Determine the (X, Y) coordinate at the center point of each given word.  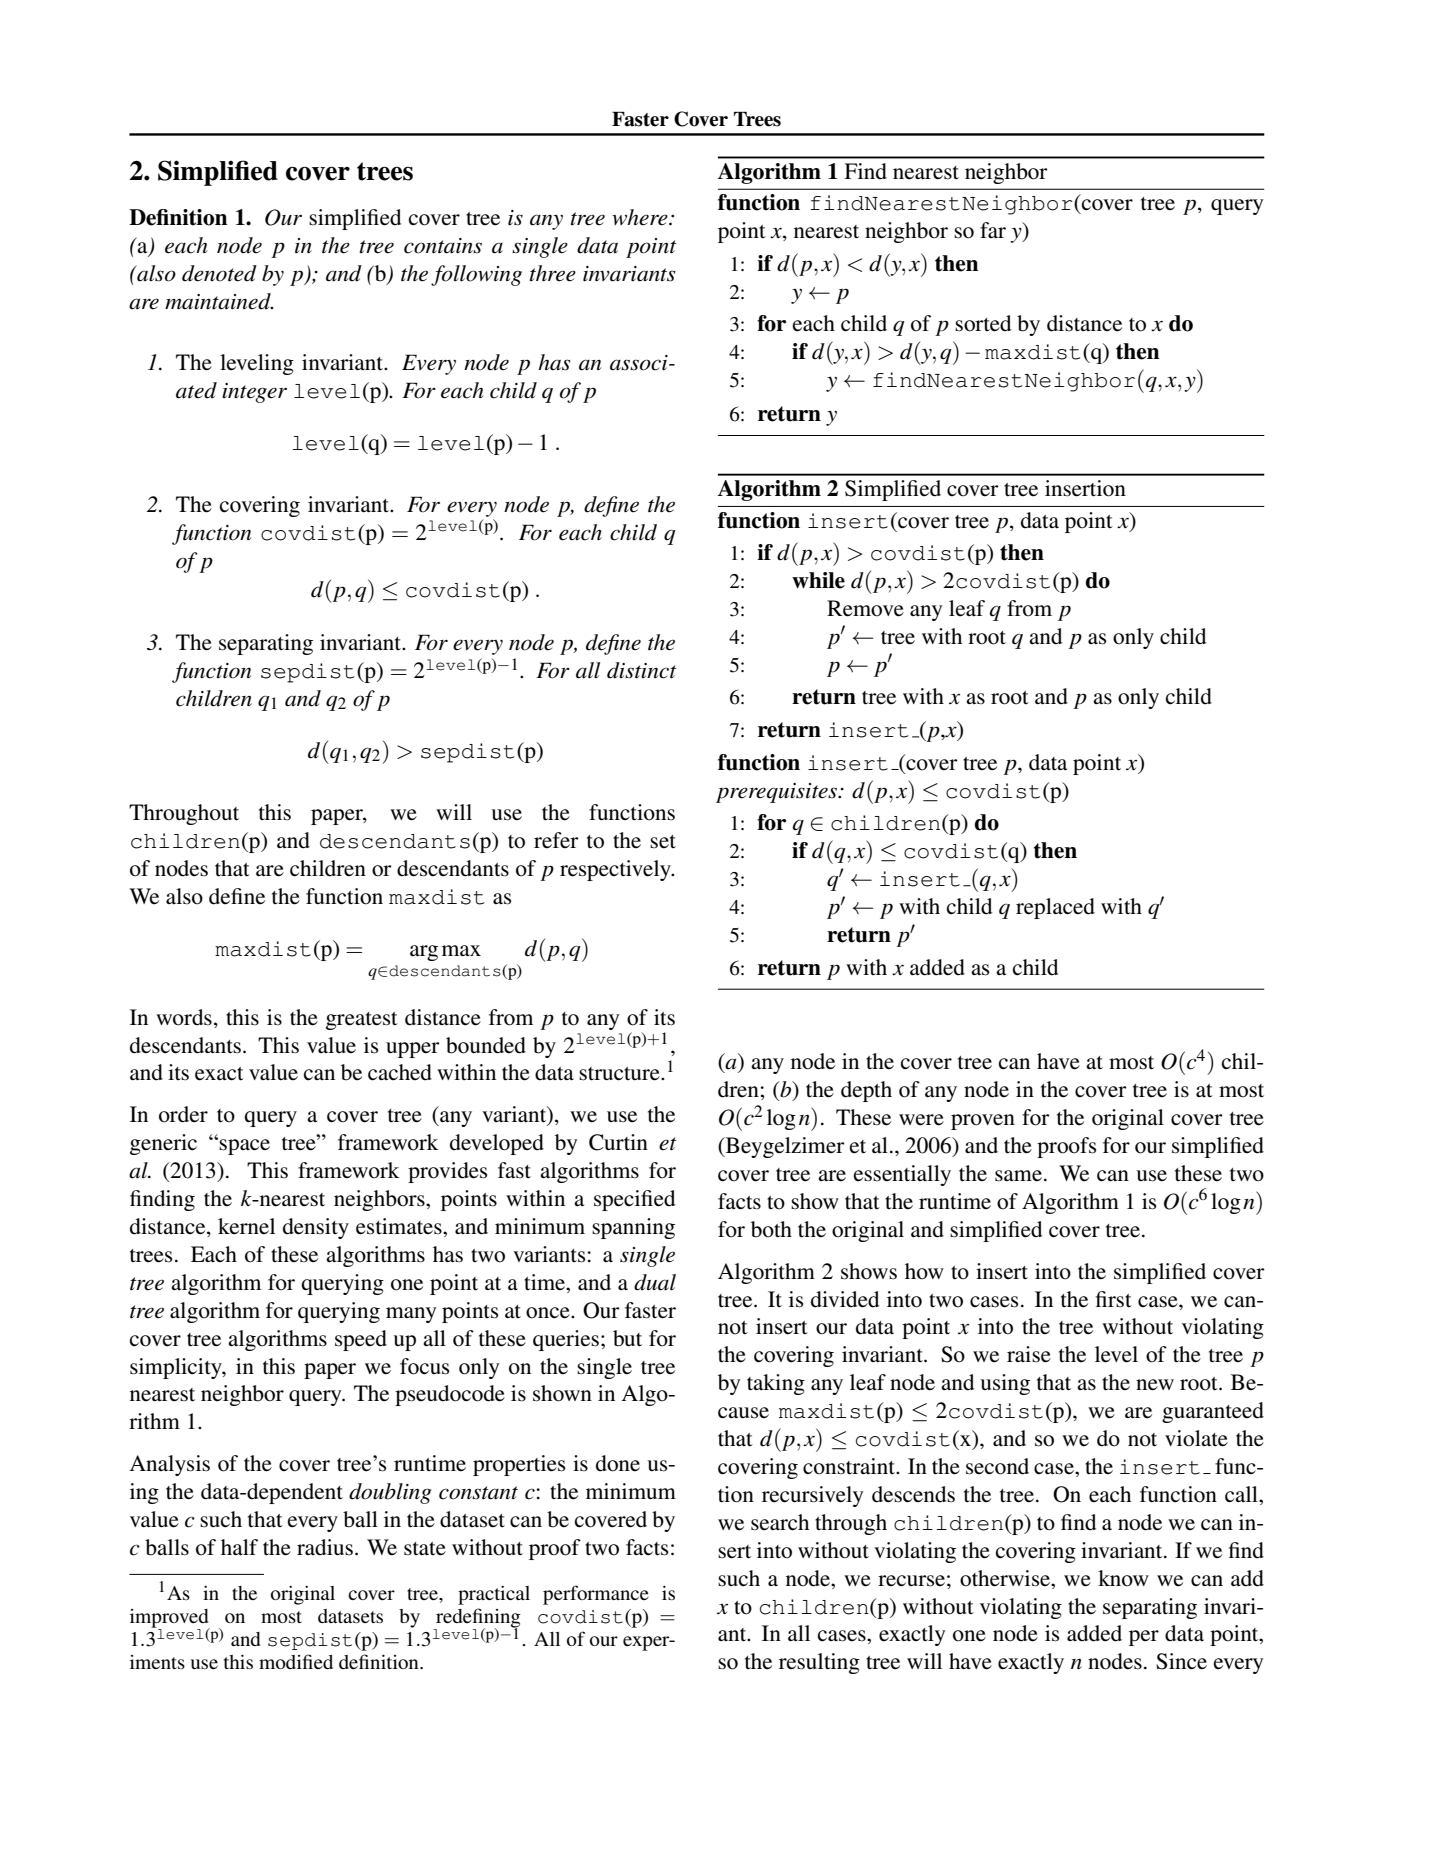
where (641, 217)
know (1123, 1578)
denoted (219, 273)
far (993, 230)
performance (596, 1595)
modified (296, 1661)
